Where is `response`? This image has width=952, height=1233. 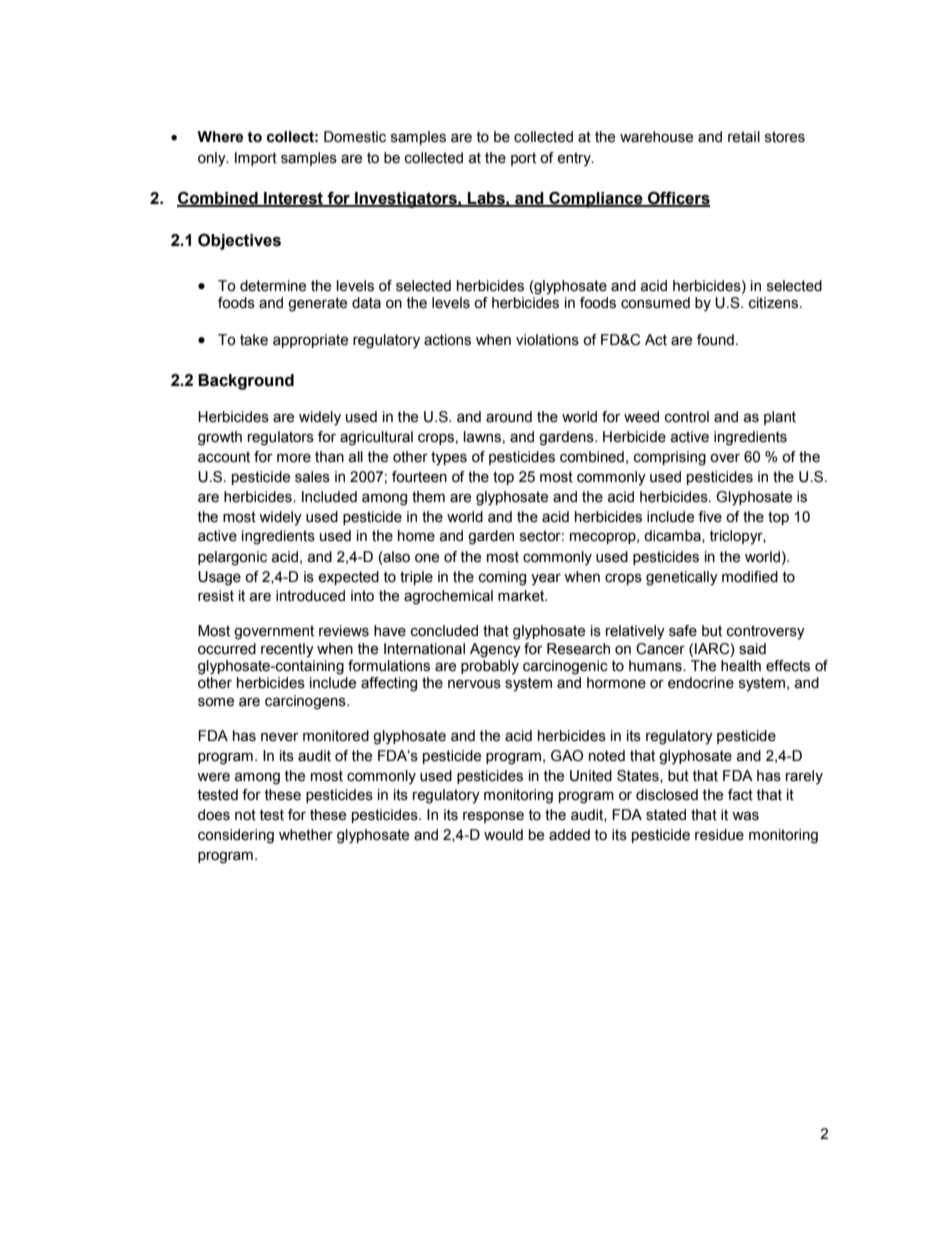
response is located at coordinates (493, 817).
